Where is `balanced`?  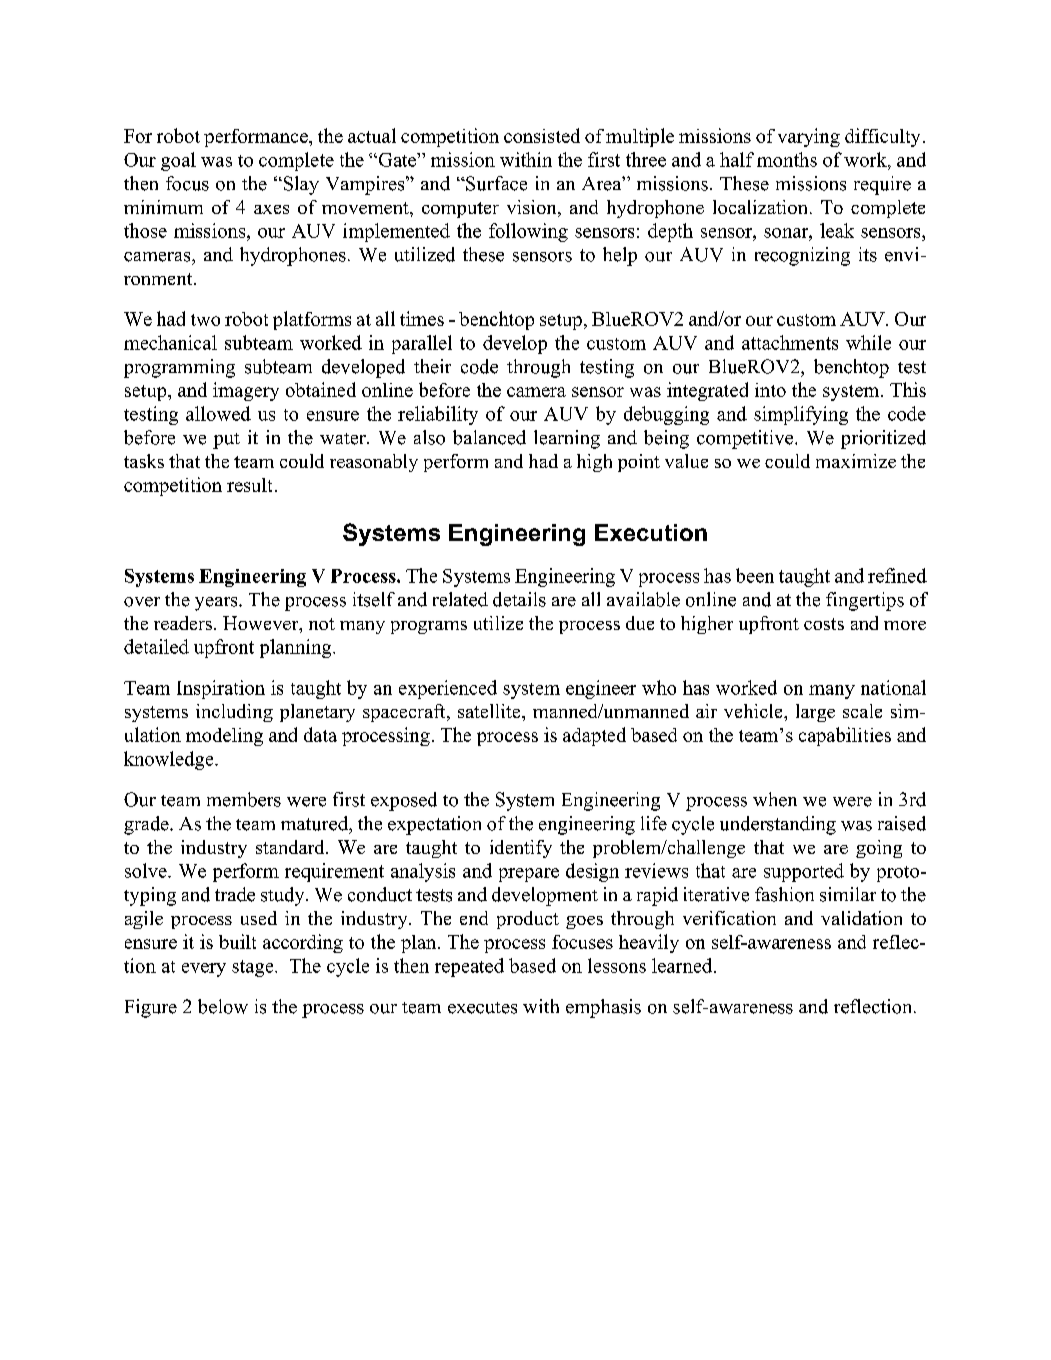 balanced is located at coordinates (489, 437).
